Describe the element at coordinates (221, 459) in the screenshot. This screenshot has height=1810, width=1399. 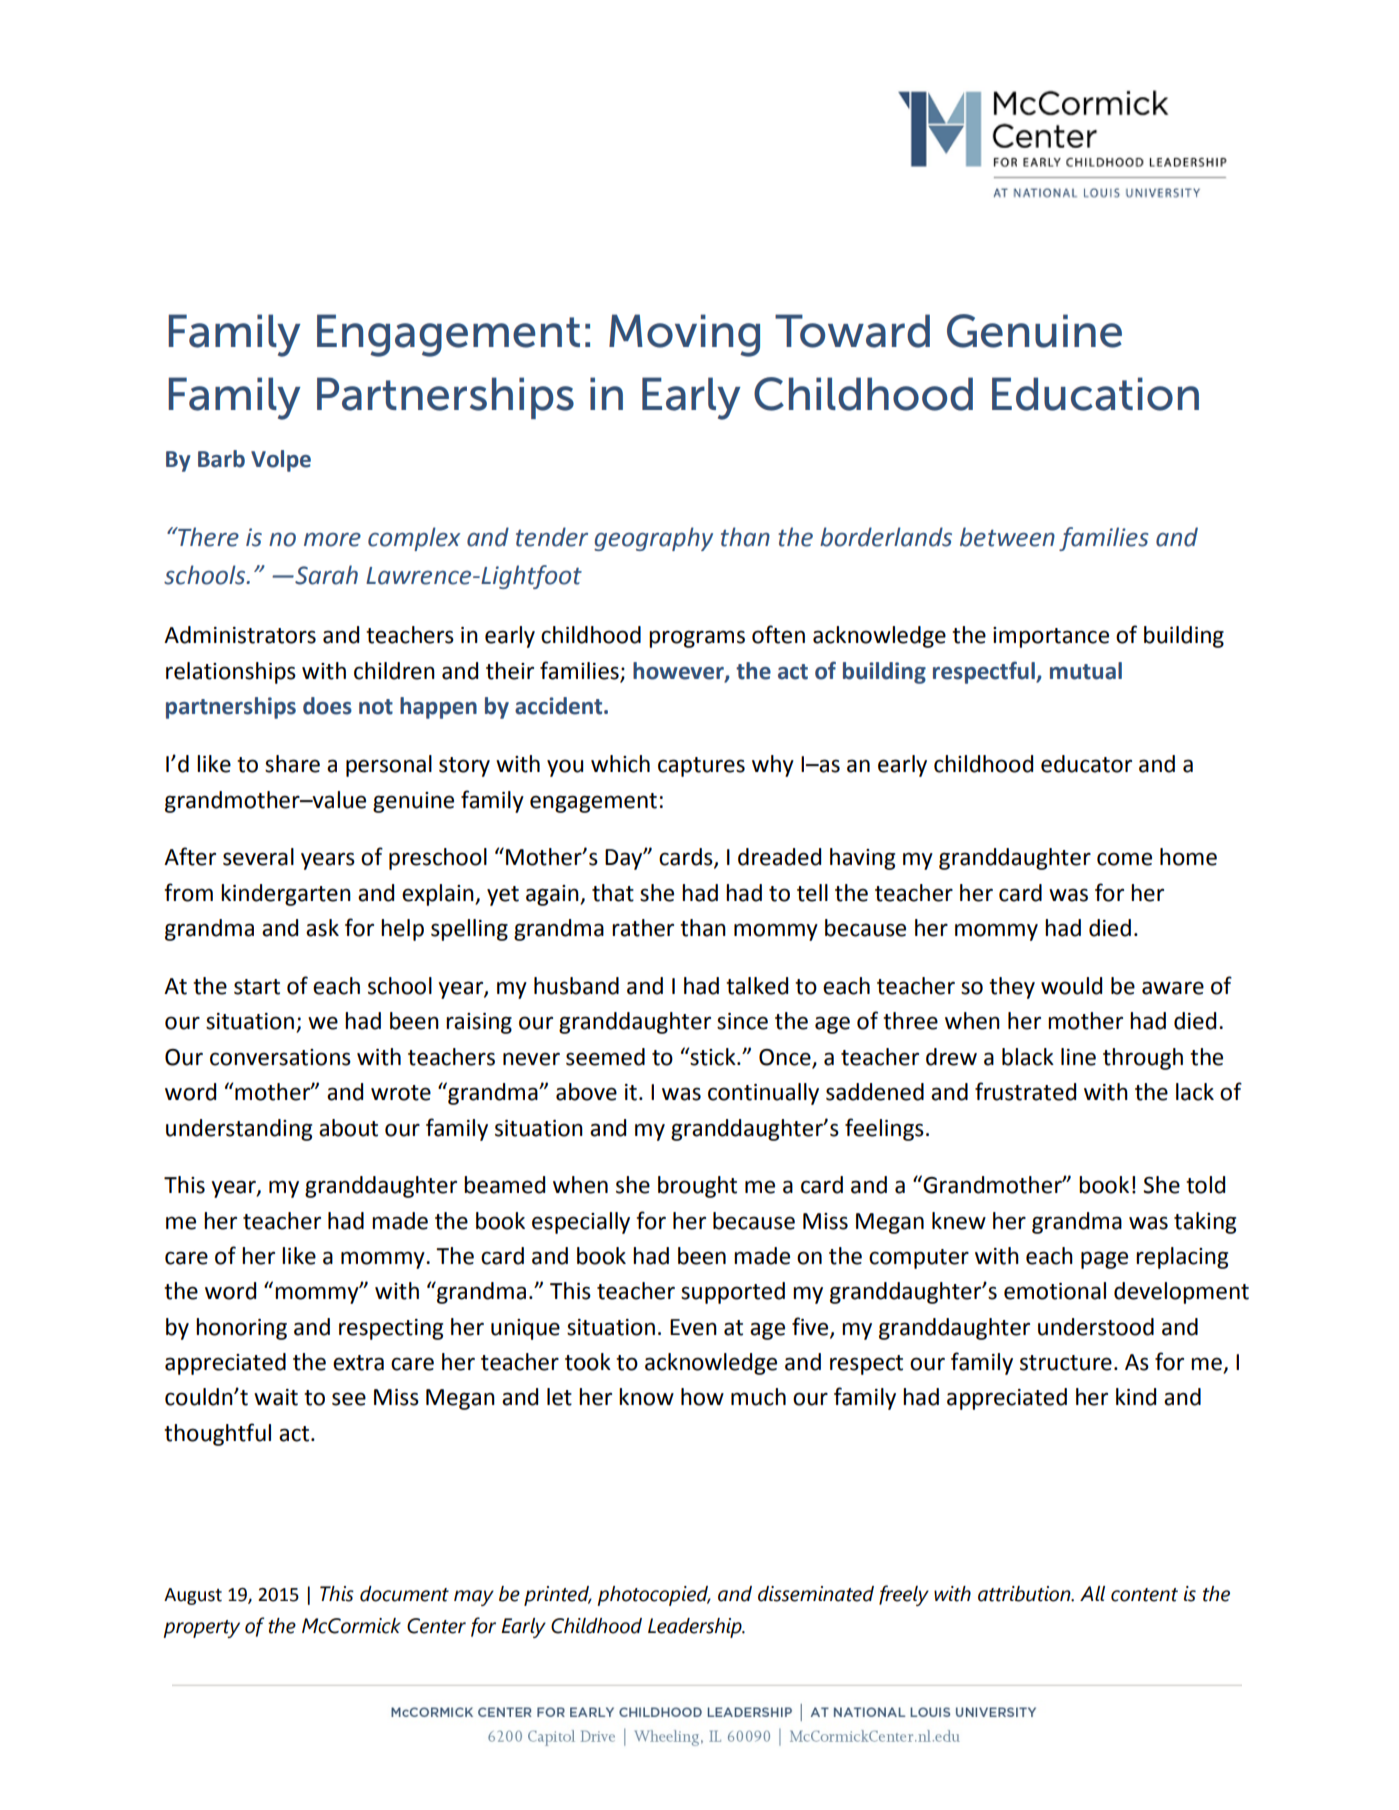
I see `Barb` at that location.
